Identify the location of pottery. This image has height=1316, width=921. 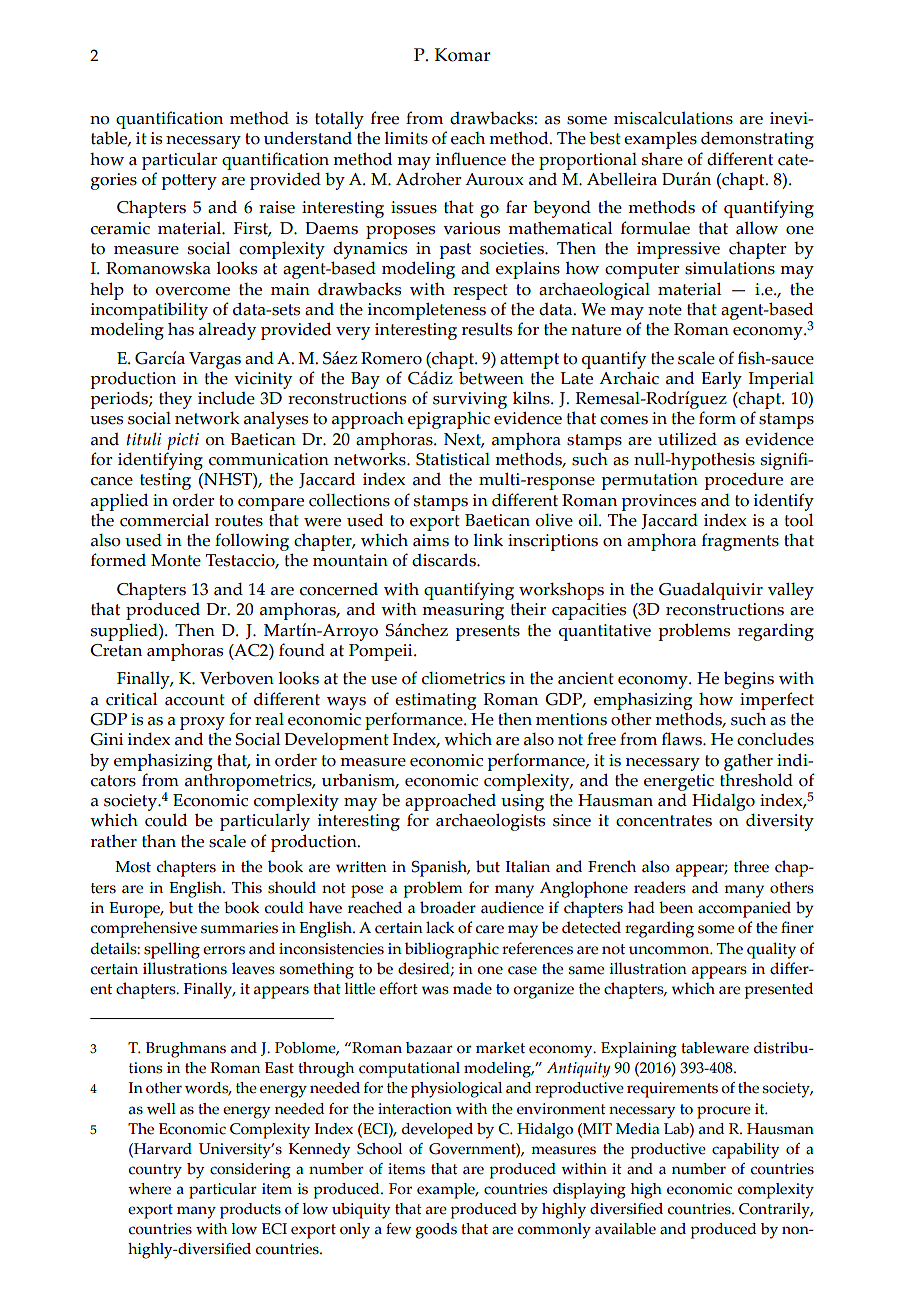
(189, 182).
